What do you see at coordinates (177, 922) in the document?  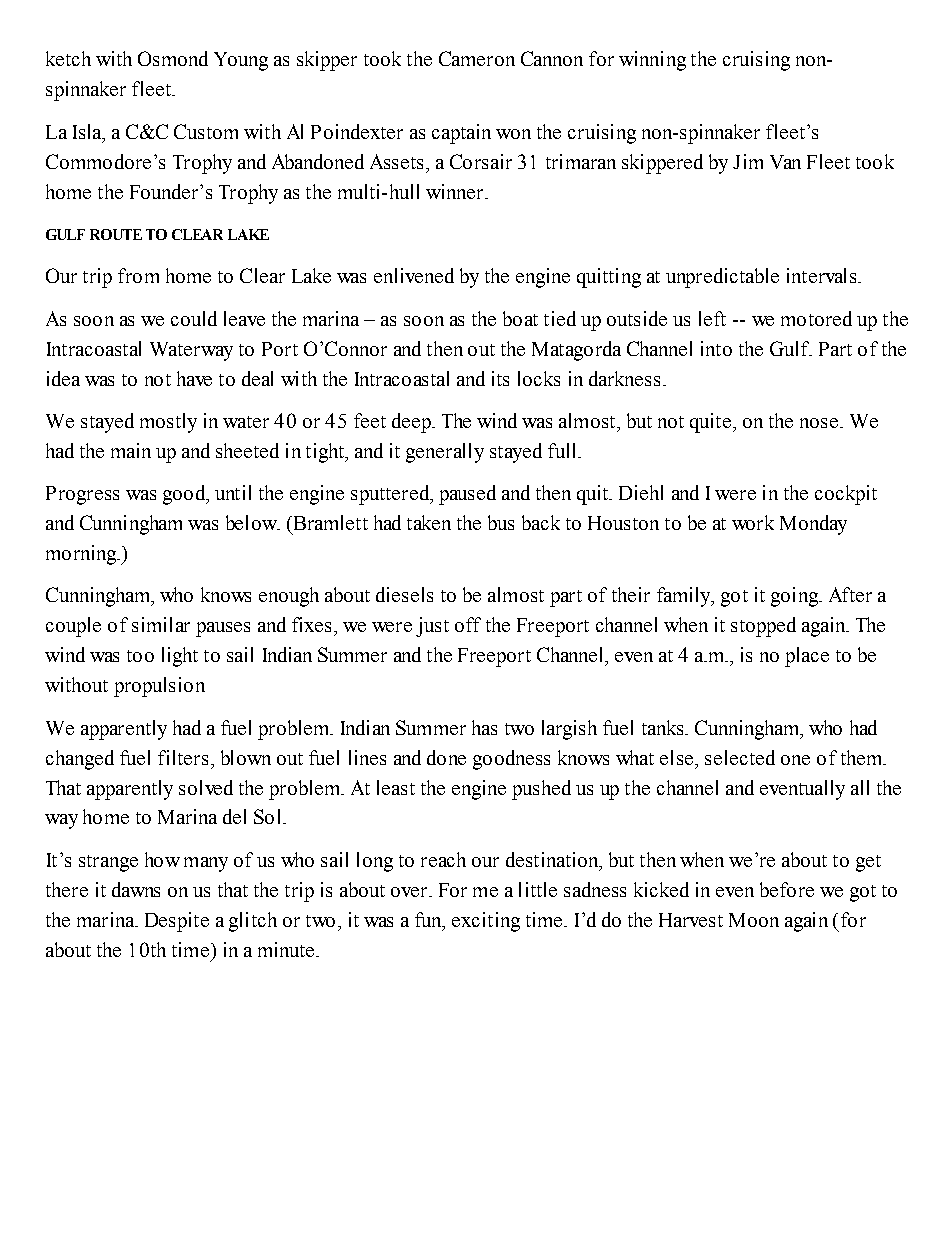 I see `Despite` at bounding box center [177, 922].
